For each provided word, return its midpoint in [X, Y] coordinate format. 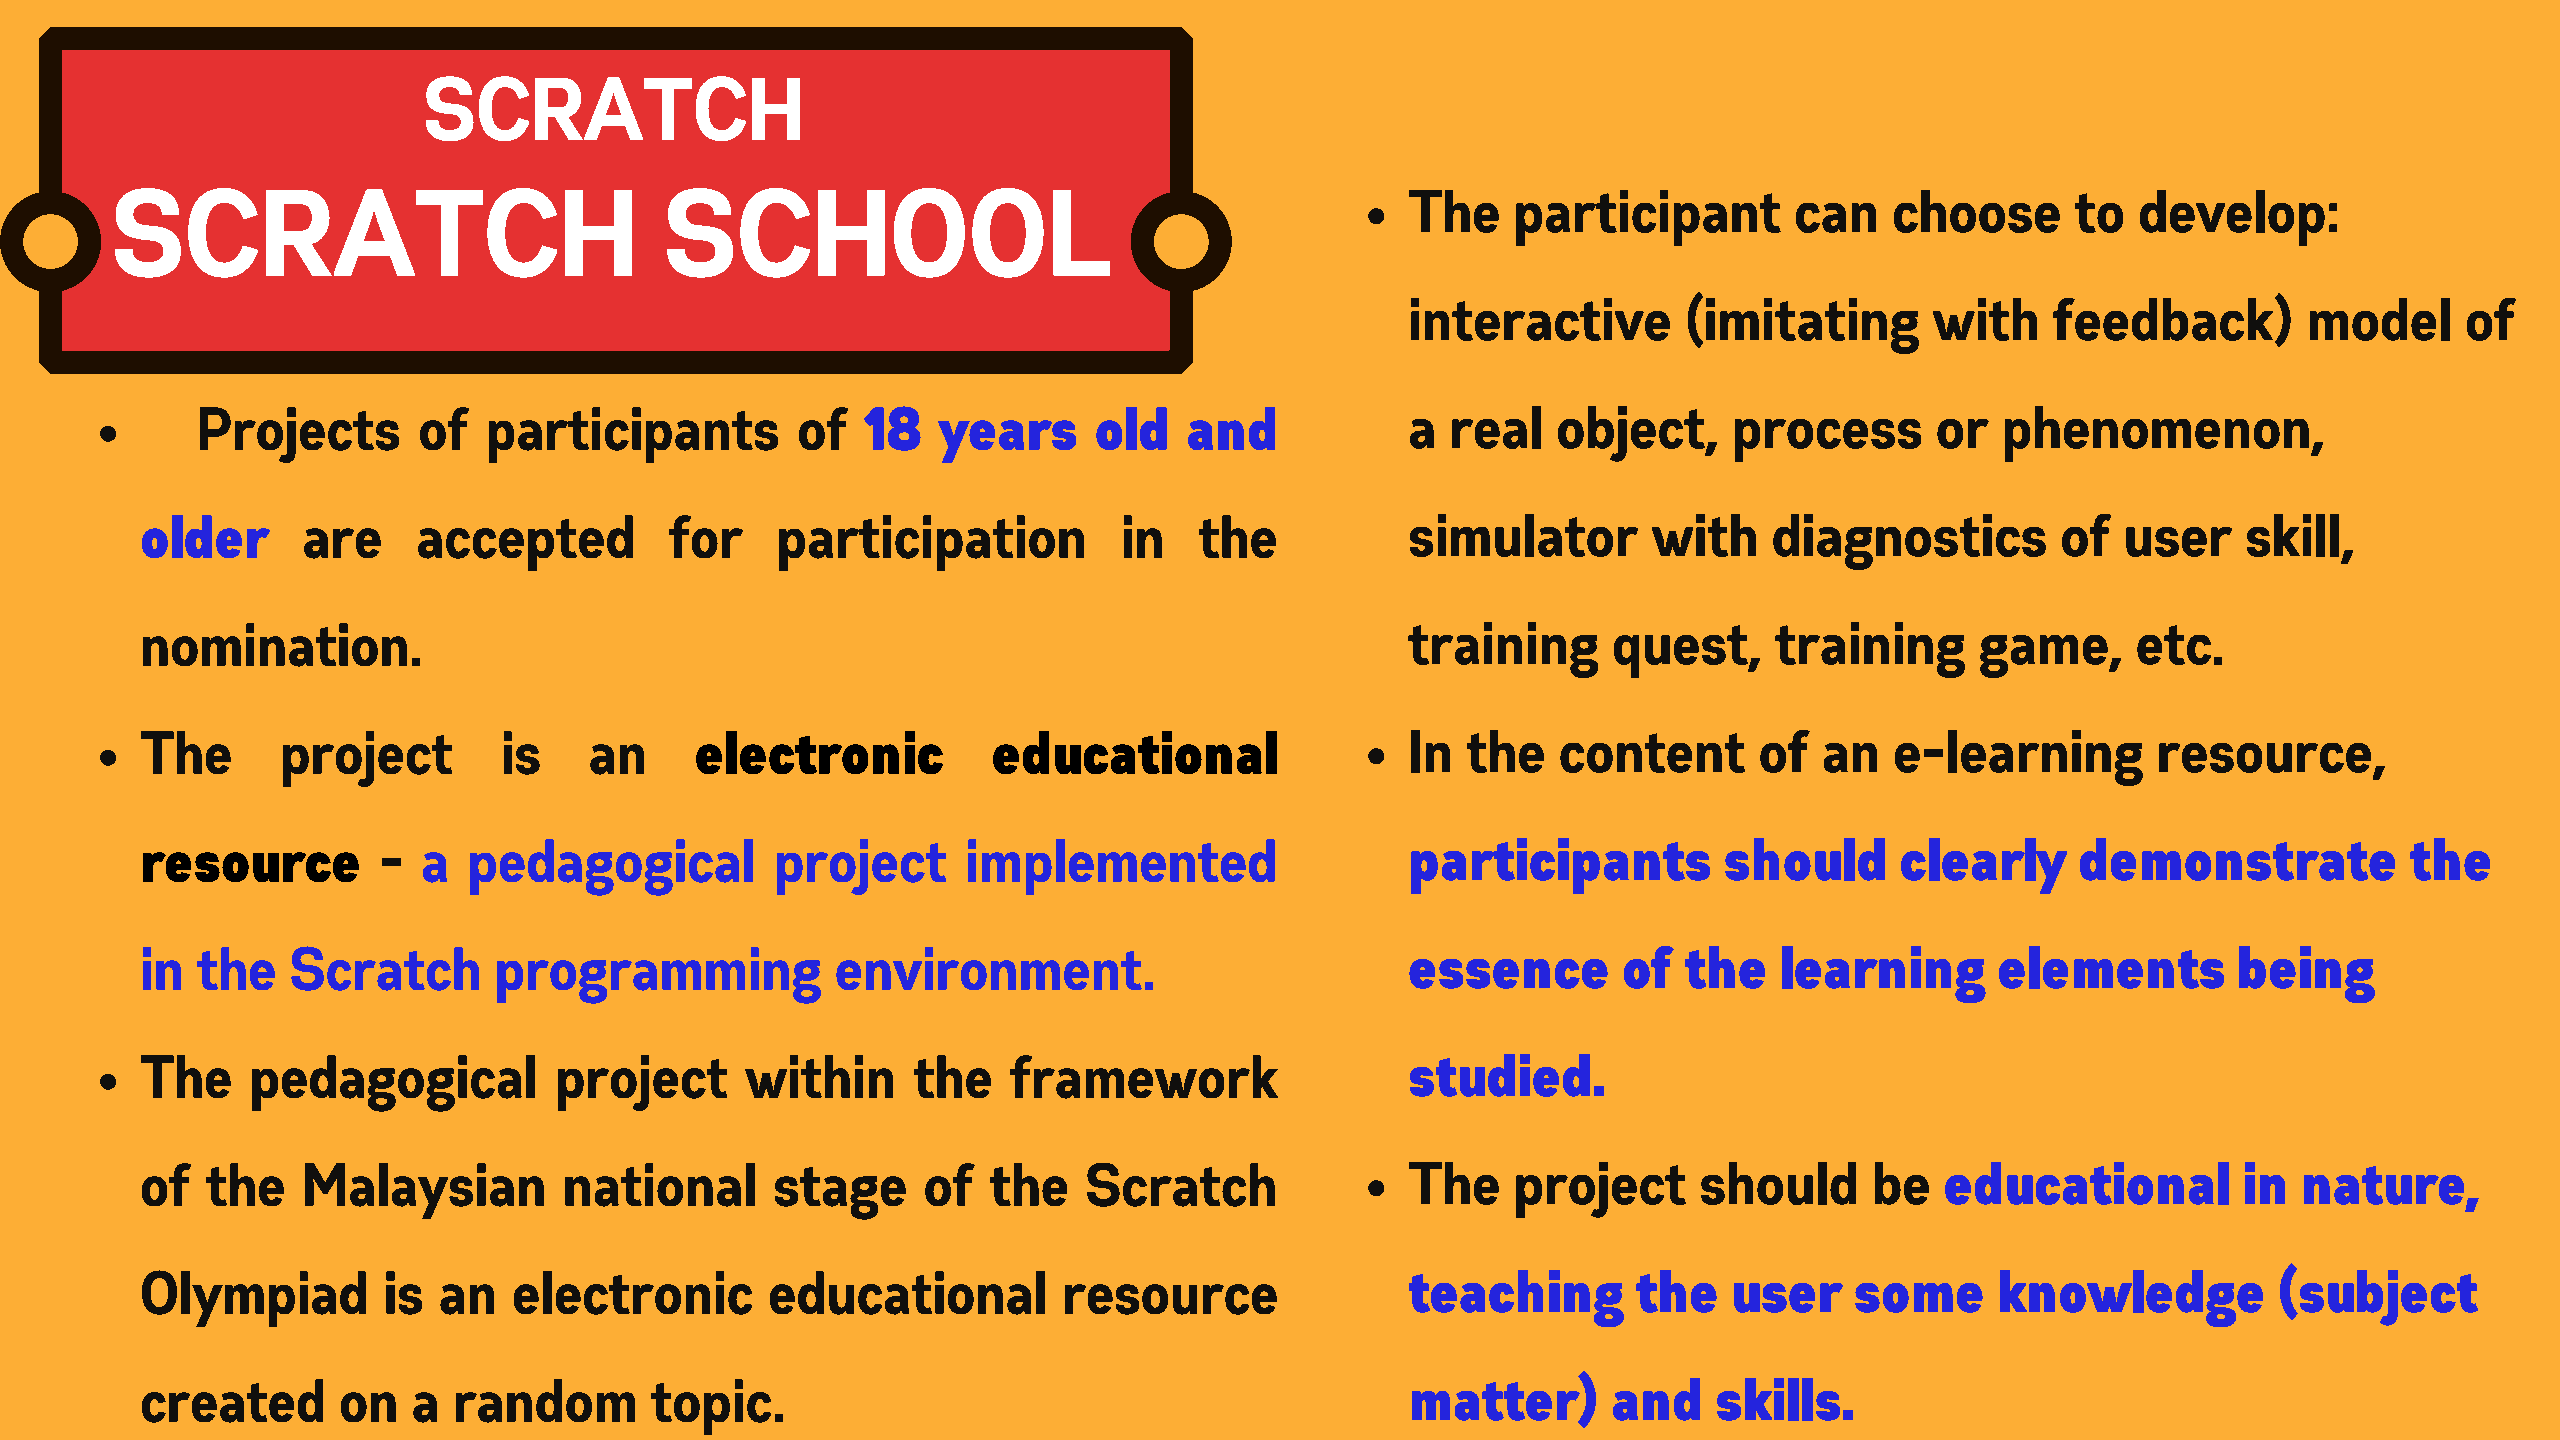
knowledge [2131, 1298]
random [545, 1401]
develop [2232, 218]
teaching [1516, 1298]
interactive [1540, 319]
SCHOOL [888, 233]
